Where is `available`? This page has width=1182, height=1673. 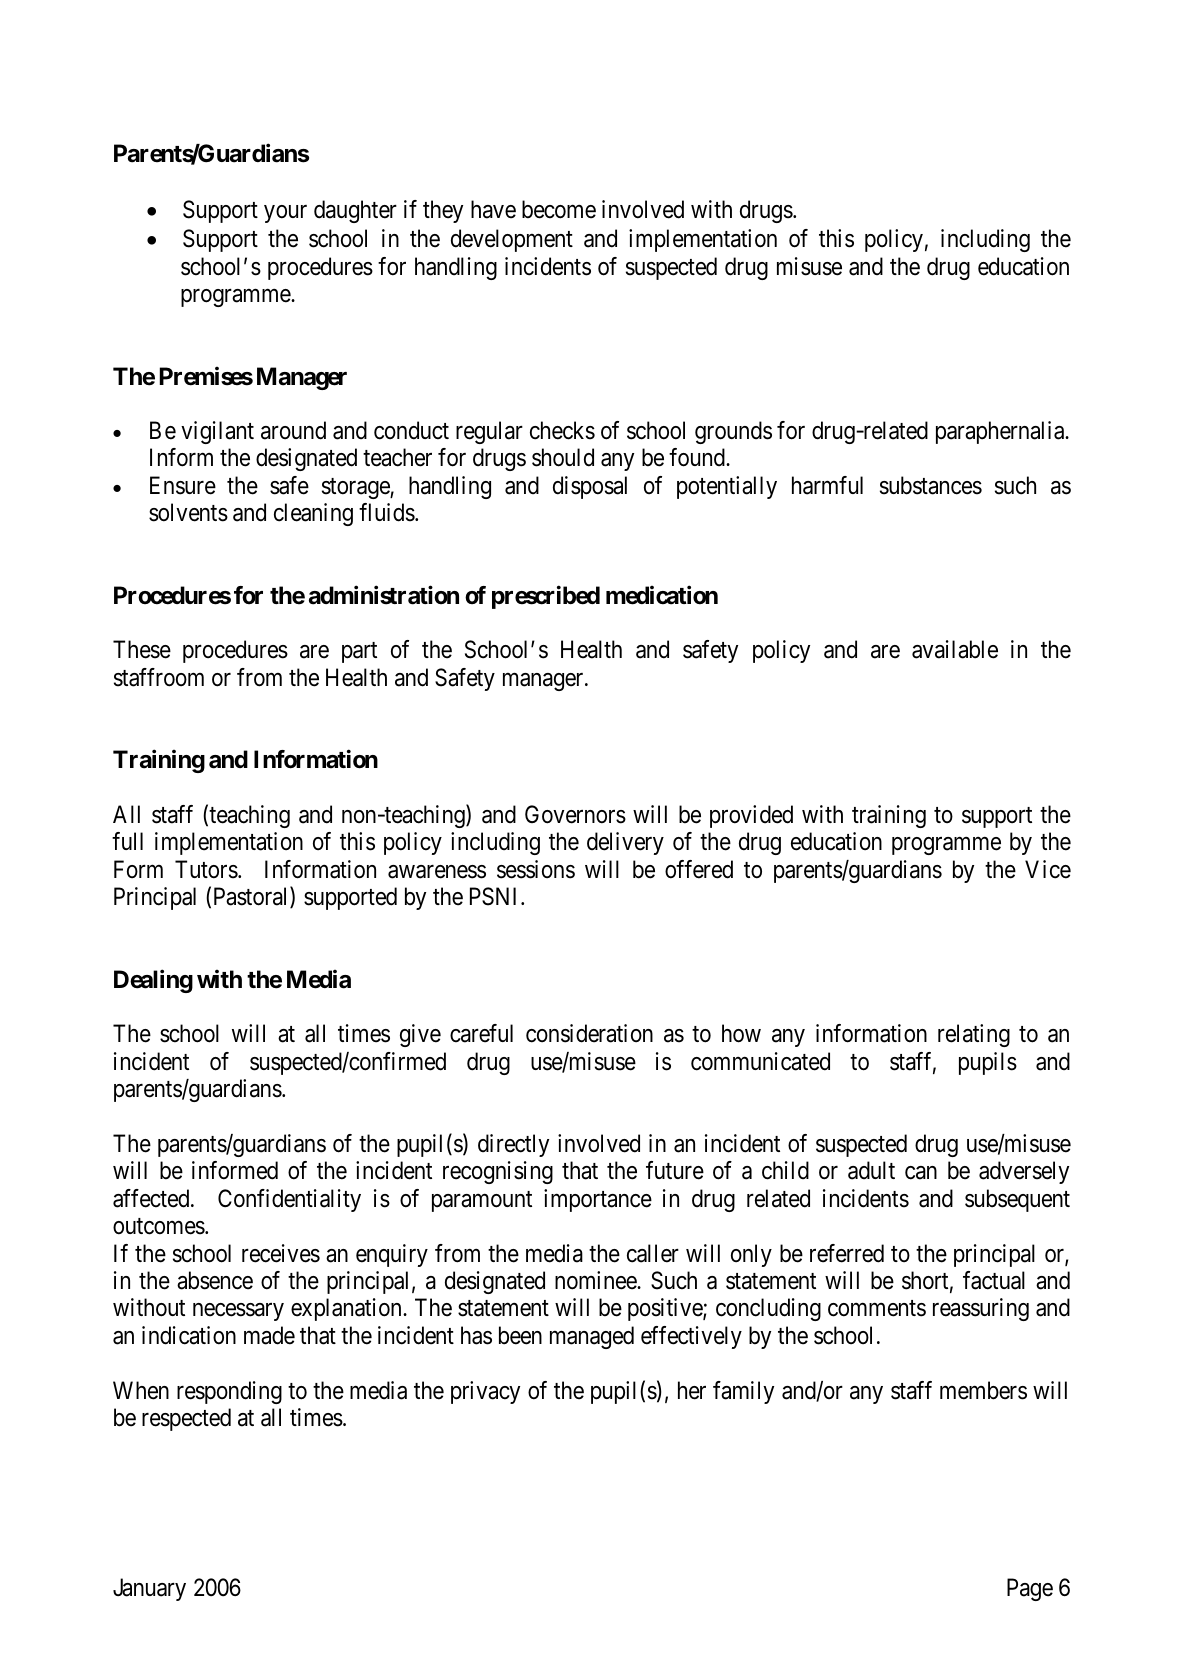 available is located at coordinates (955, 649).
